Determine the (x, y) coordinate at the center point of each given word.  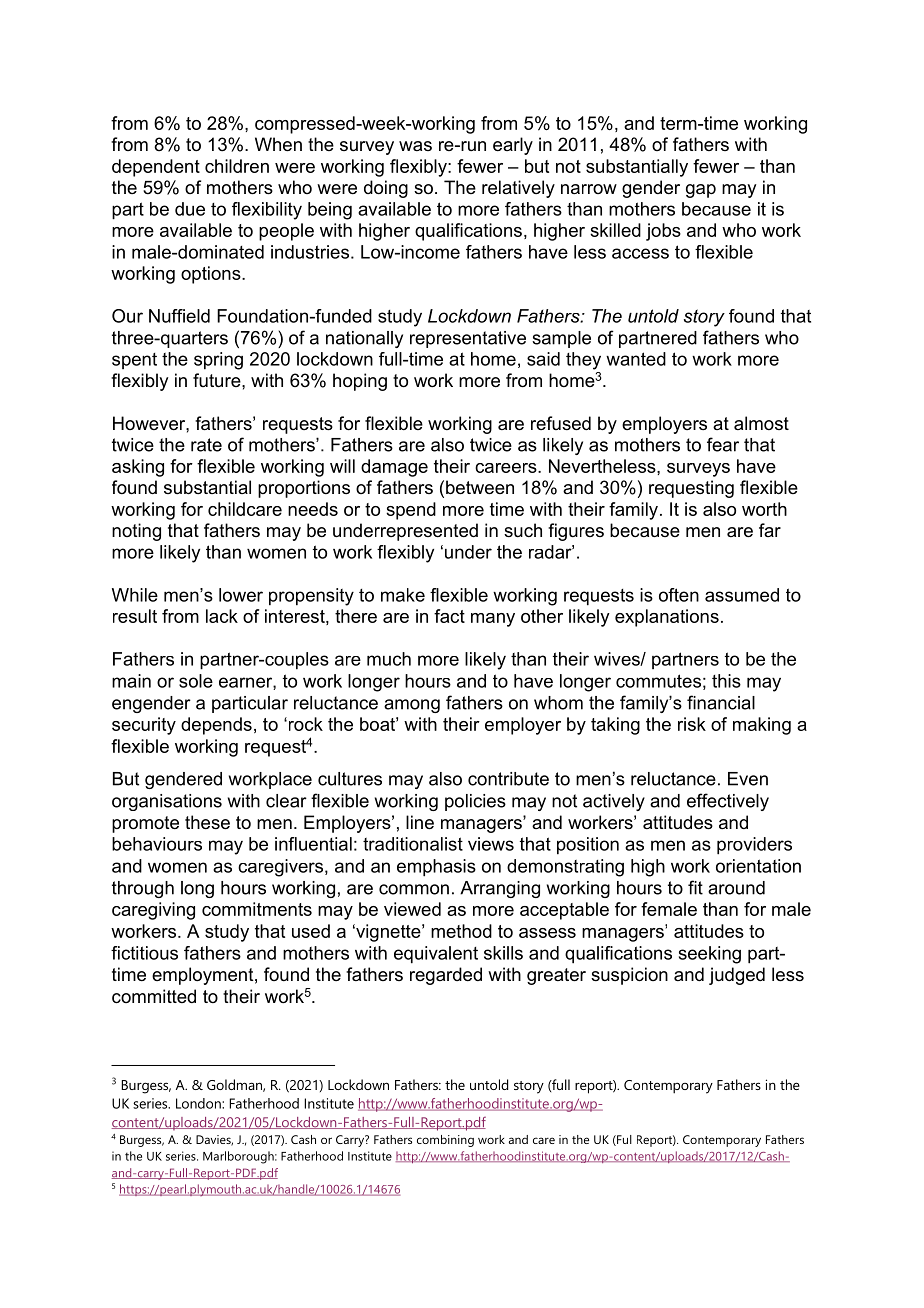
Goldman (235, 1085)
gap (701, 191)
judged (737, 976)
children (237, 166)
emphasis (436, 868)
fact (449, 616)
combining (445, 1141)
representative (468, 339)
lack (222, 616)
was (415, 146)
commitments (257, 909)
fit (695, 887)
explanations (667, 618)
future (218, 380)
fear (723, 444)
